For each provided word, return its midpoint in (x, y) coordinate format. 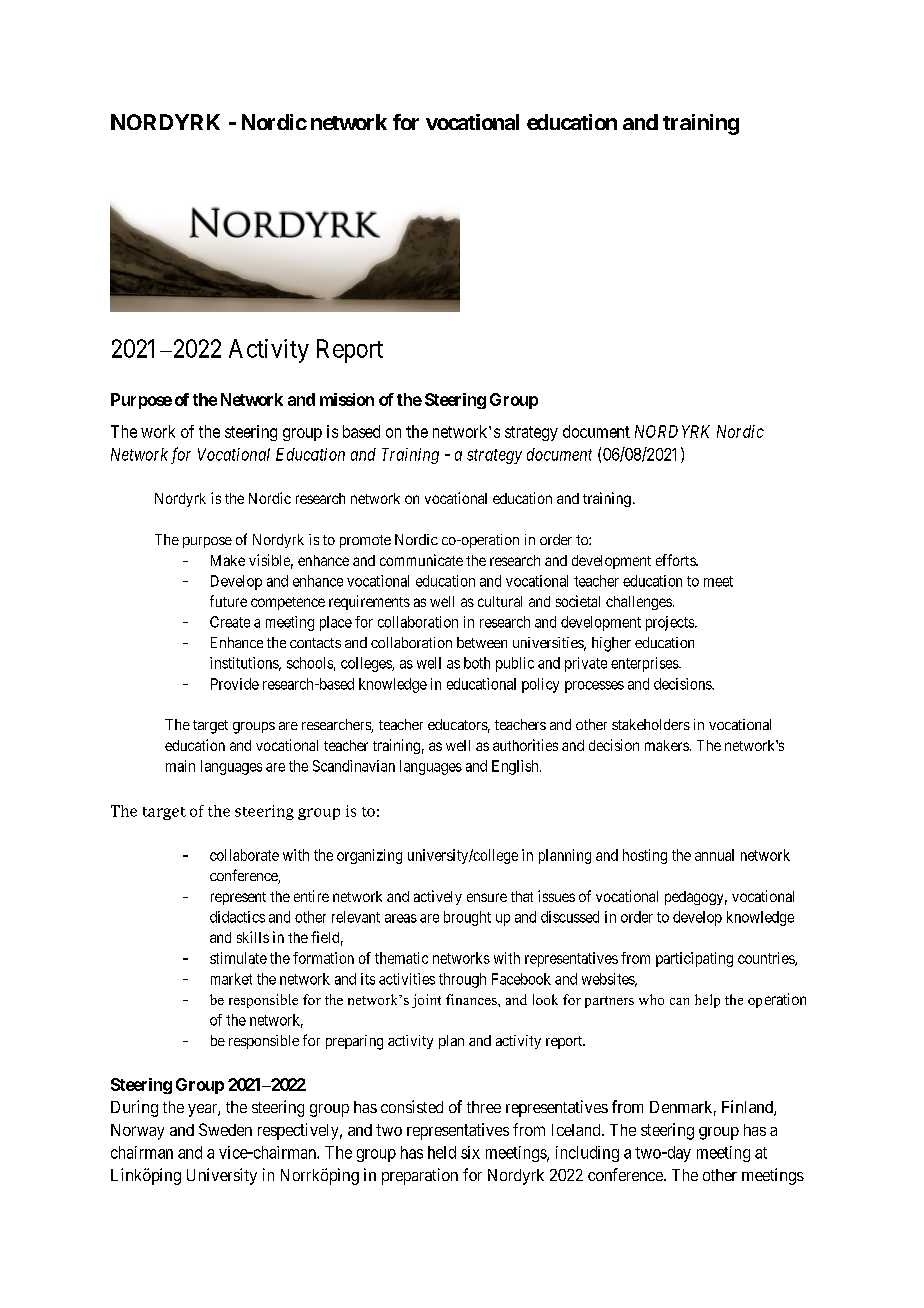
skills (253, 937)
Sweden (225, 1129)
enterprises (645, 664)
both (477, 663)
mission (347, 399)
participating (694, 959)
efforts (676, 560)
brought (467, 918)
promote (365, 541)
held (442, 1152)
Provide (235, 684)
